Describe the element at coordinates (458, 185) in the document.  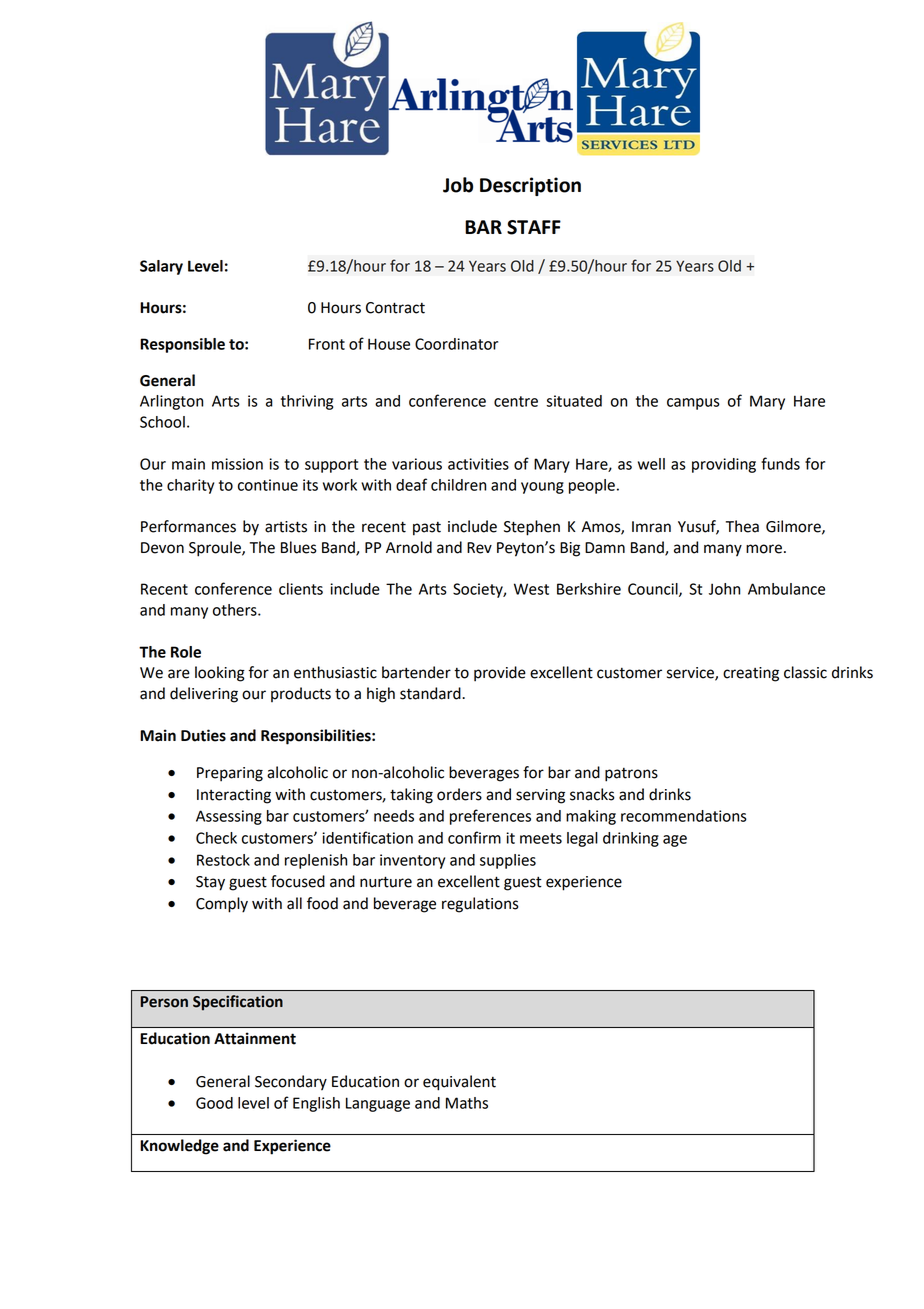
I see `Job` at that location.
